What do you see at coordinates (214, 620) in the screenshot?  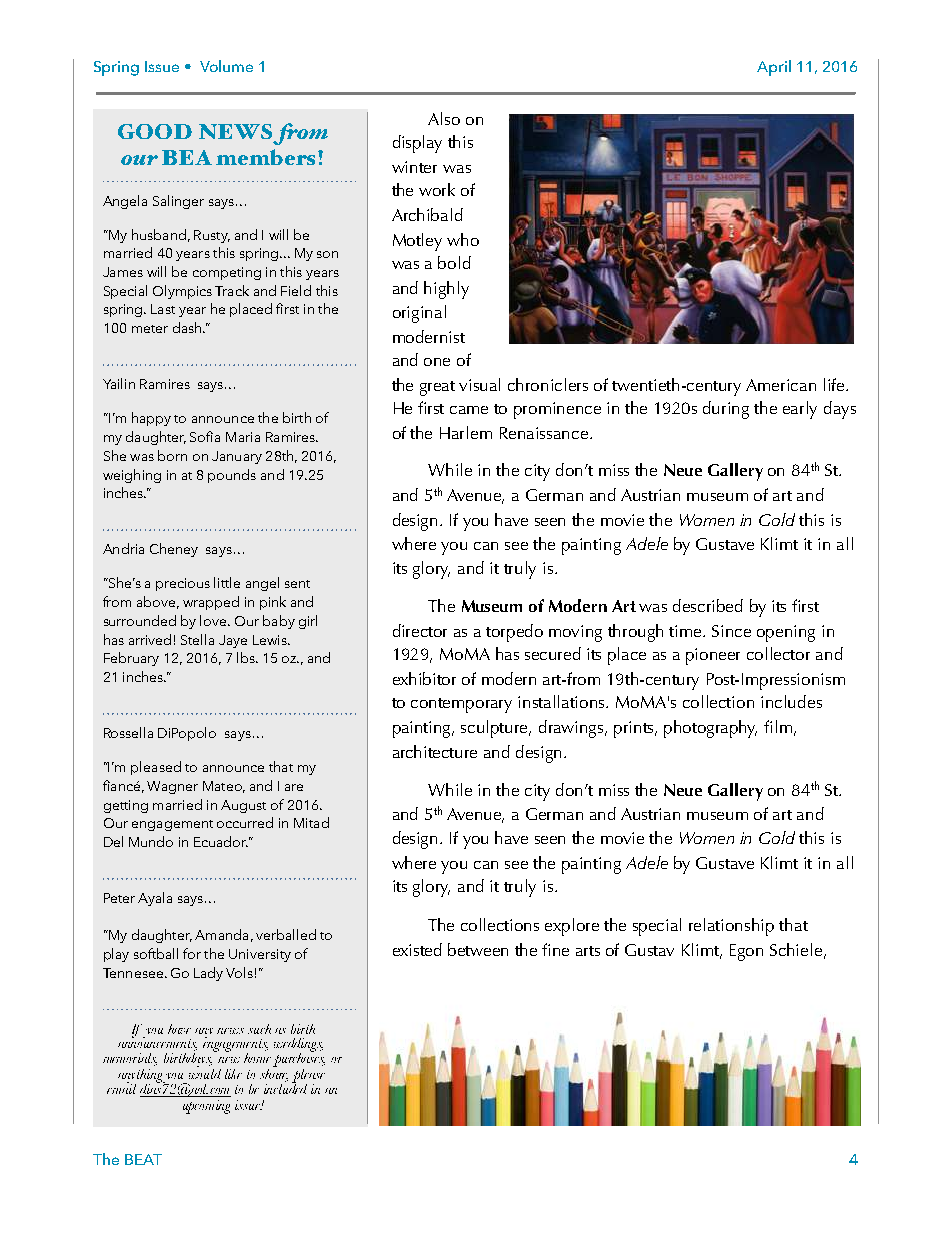 I see `love` at bounding box center [214, 620].
